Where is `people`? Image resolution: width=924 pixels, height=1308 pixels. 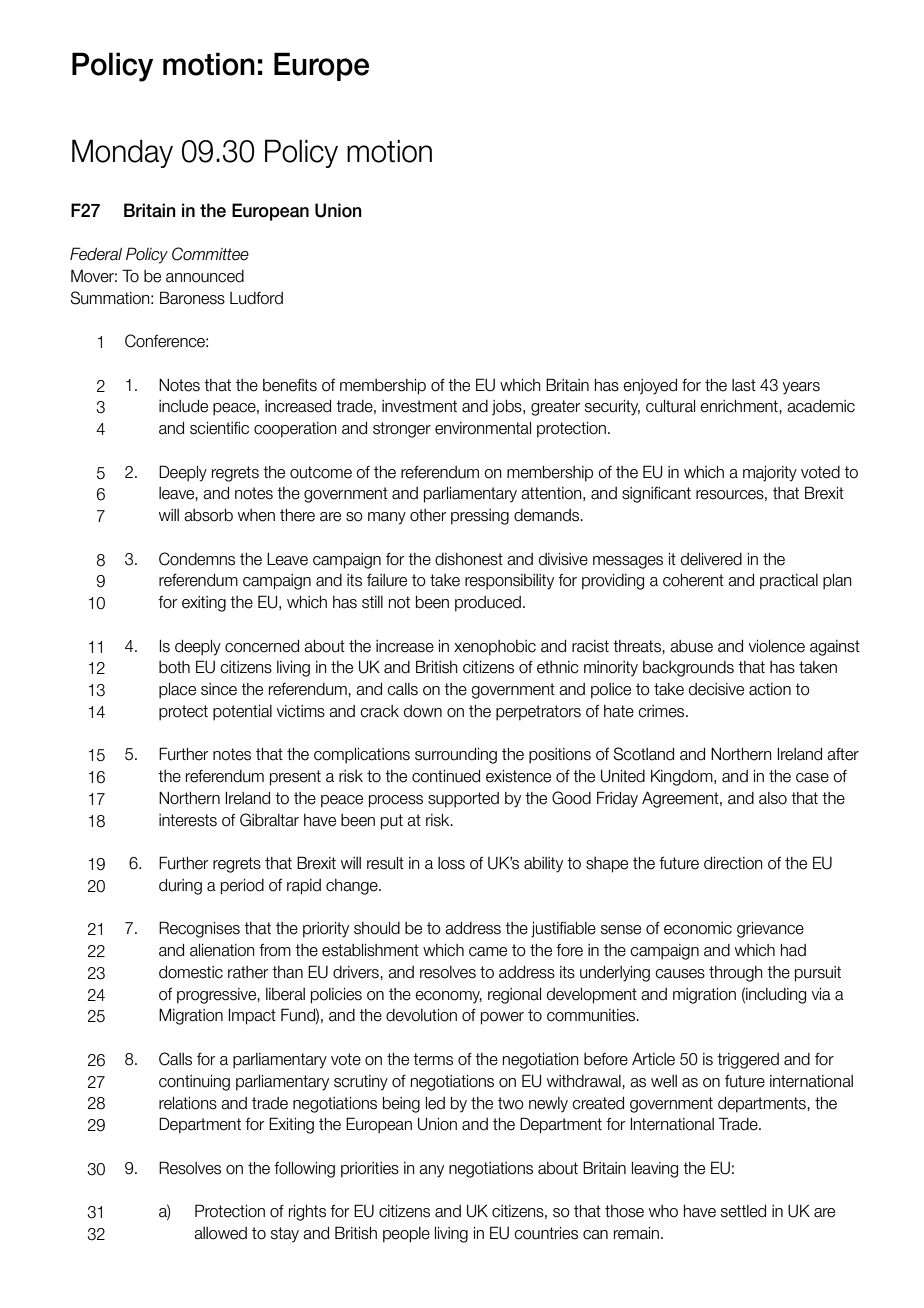
people is located at coordinates (406, 1235).
